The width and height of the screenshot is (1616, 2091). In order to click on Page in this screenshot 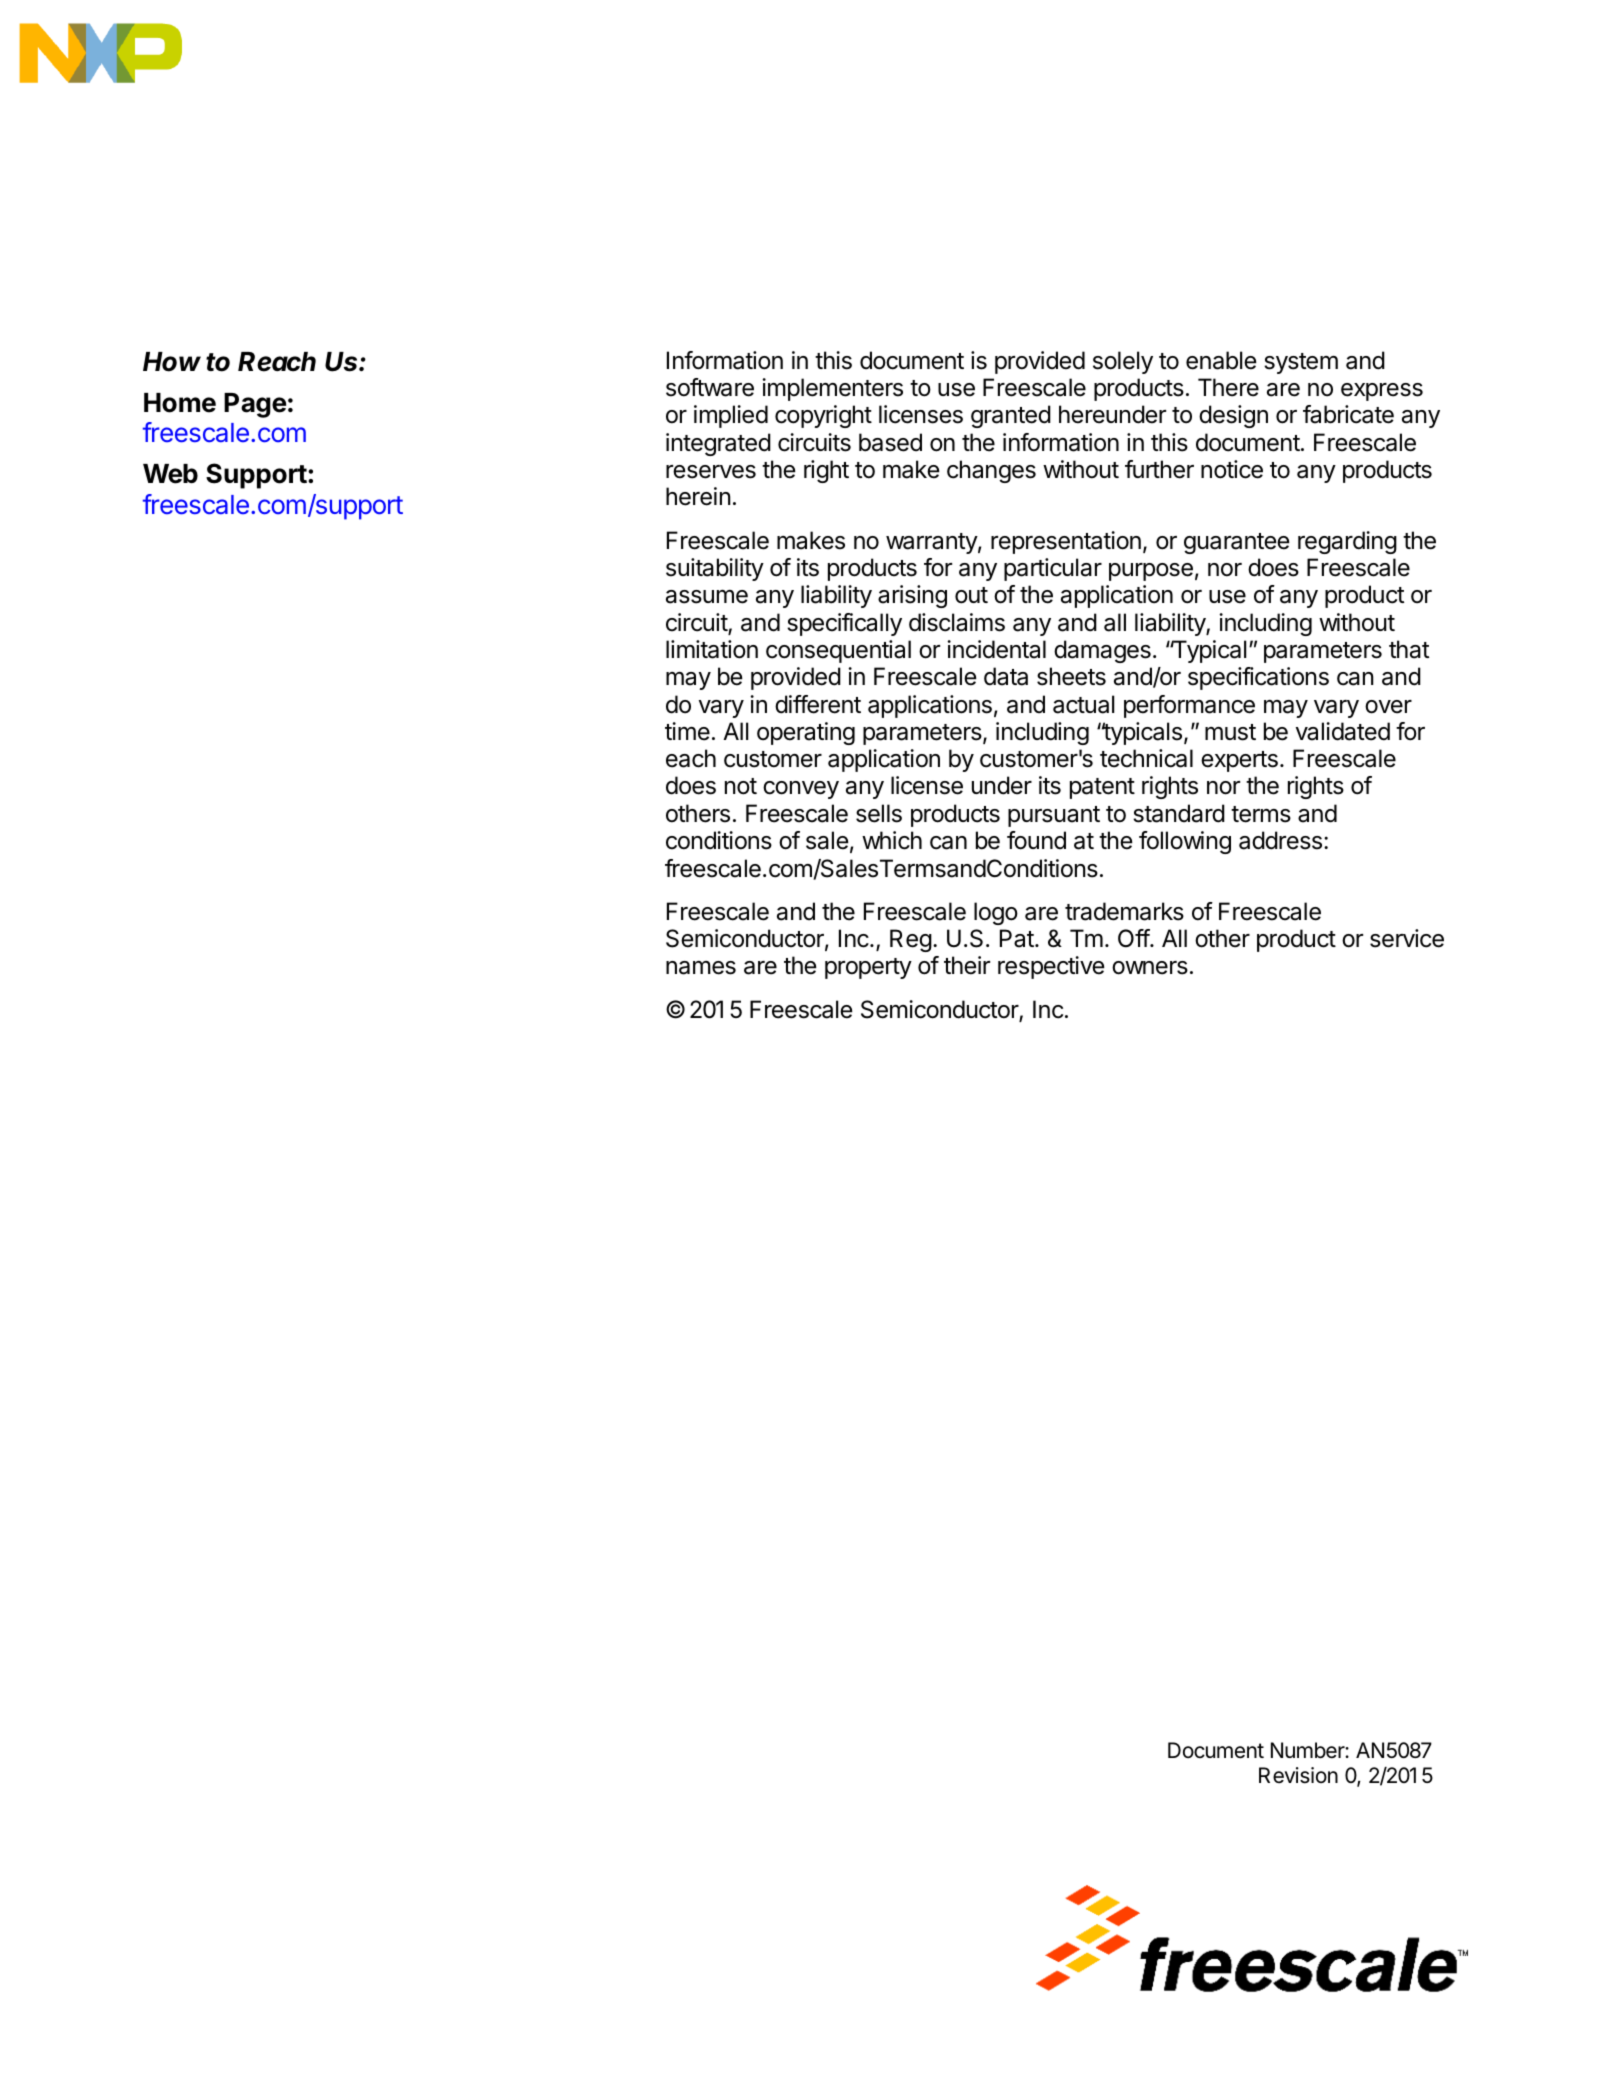, I will do `click(255, 405)`.
